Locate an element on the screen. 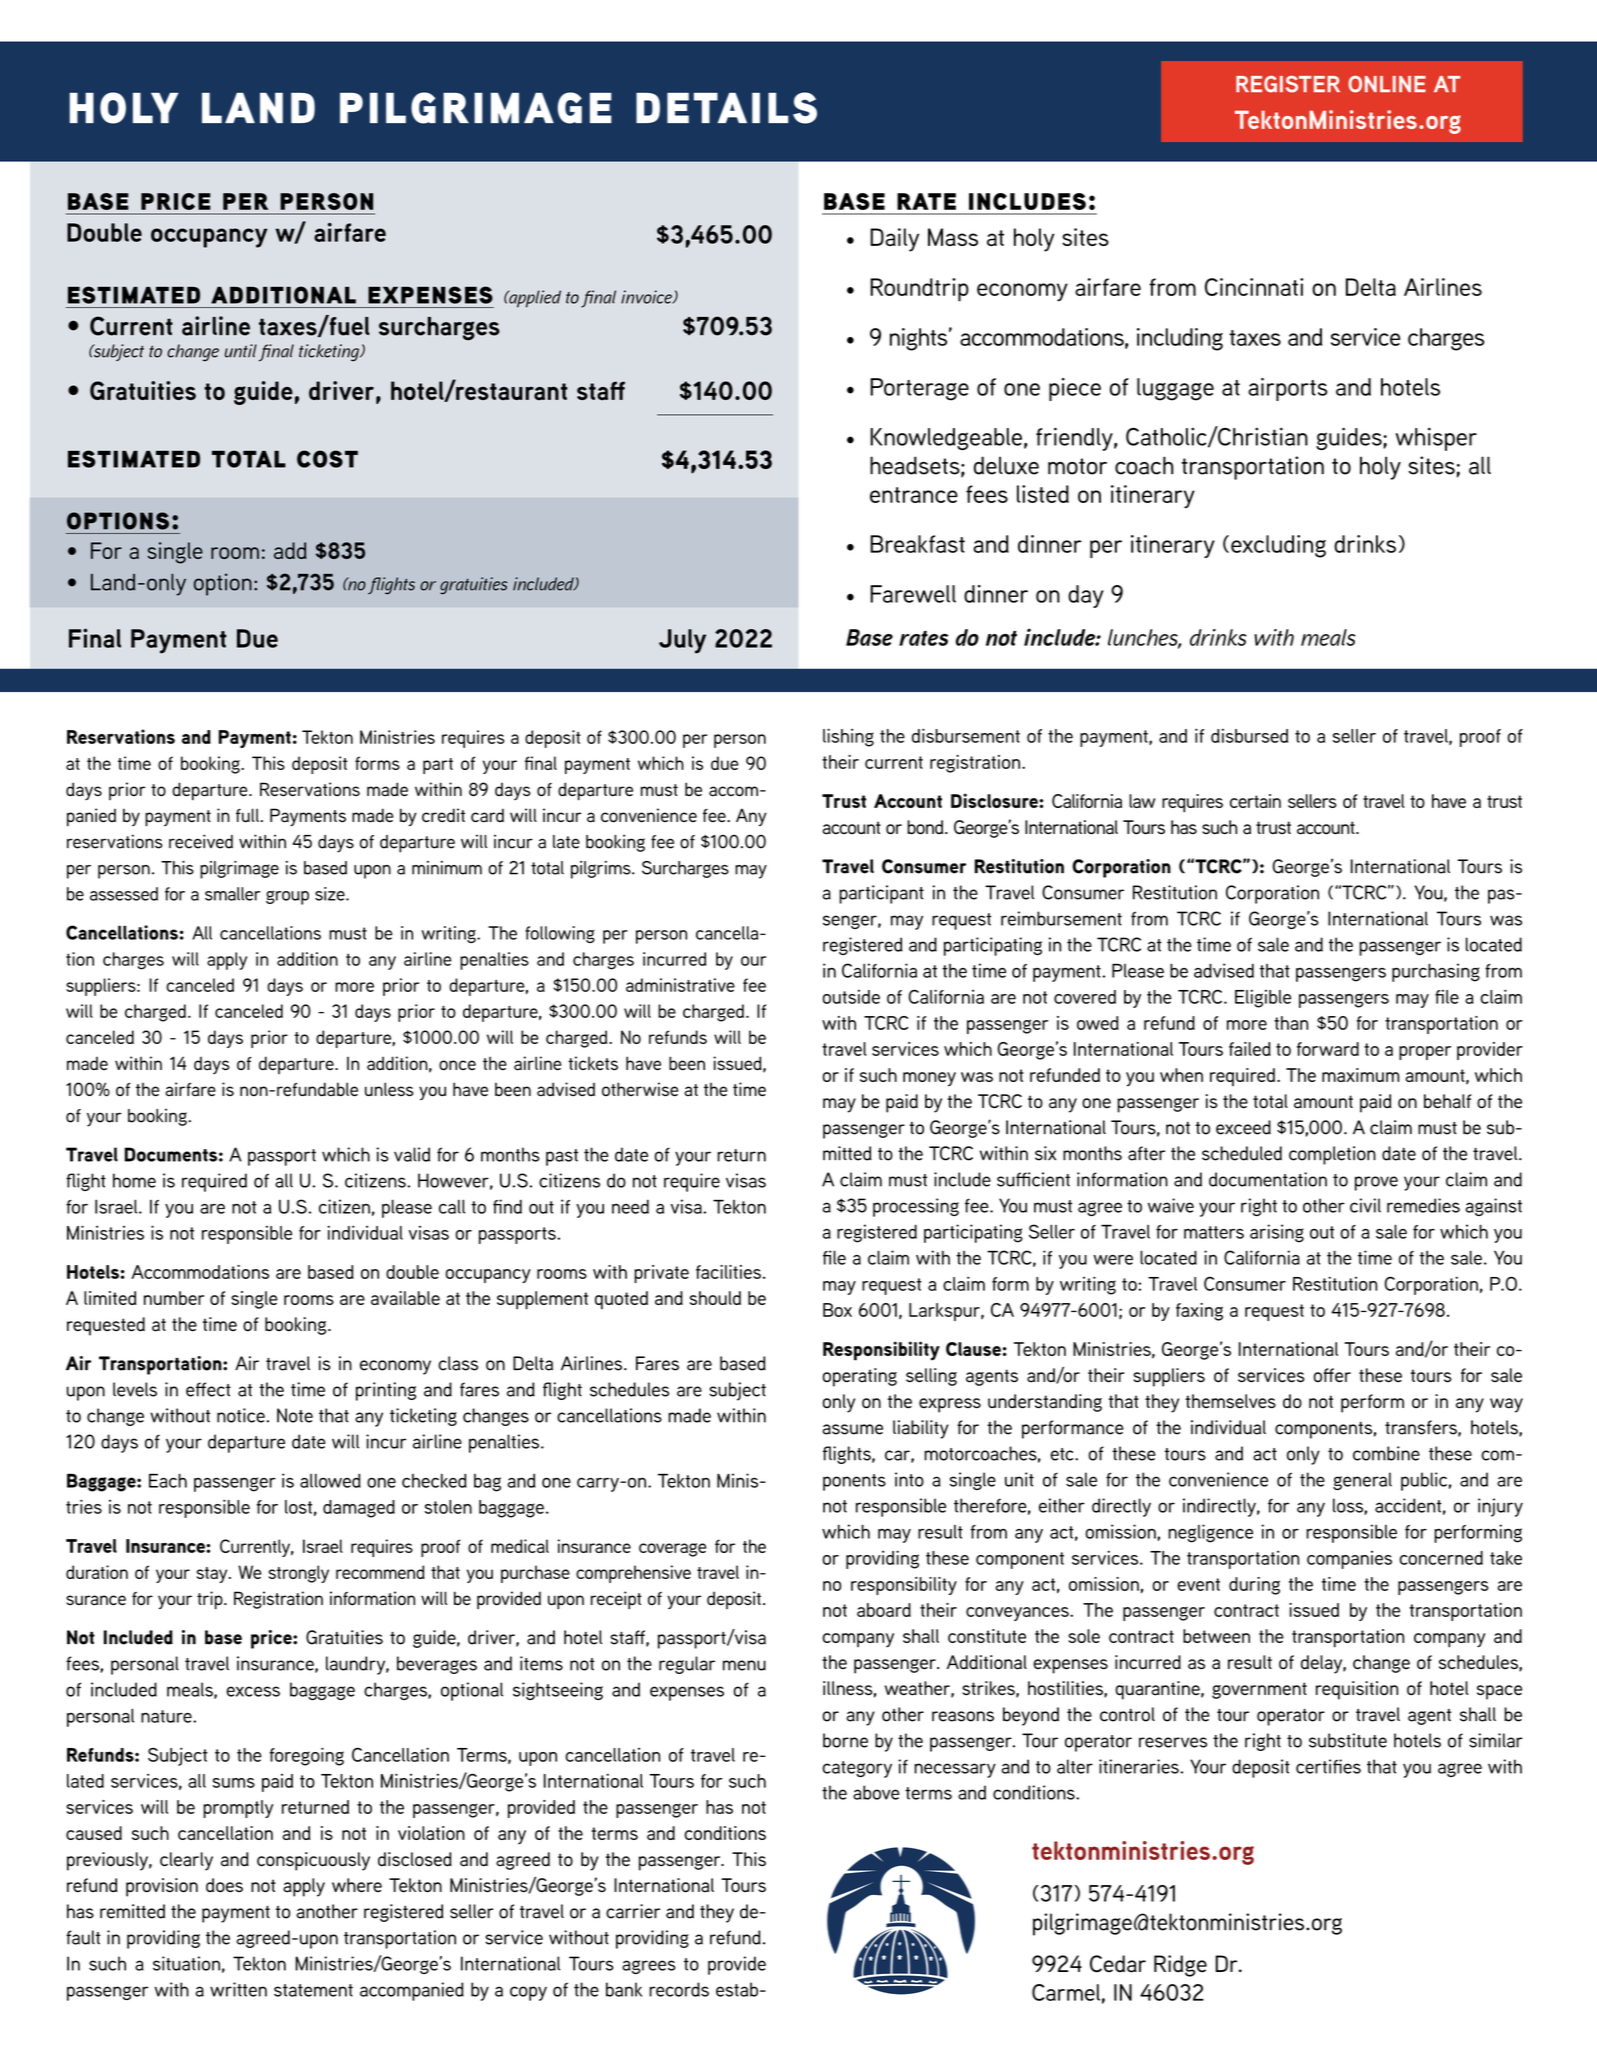 The height and width of the screenshot is (2067, 1597). until is located at coordinates (241, 351).
